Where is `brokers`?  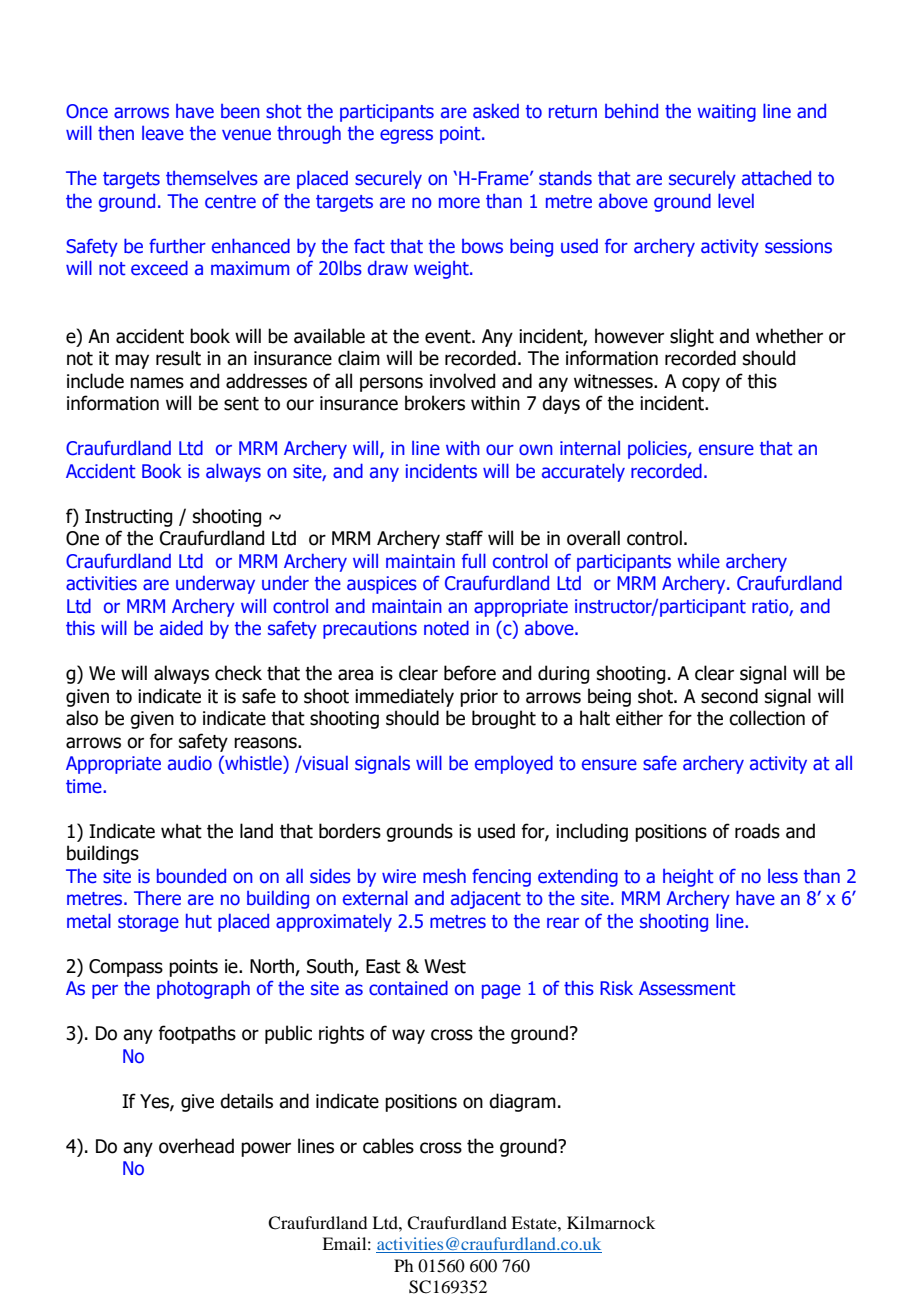
brokers is located at coordinates (435, 403).
